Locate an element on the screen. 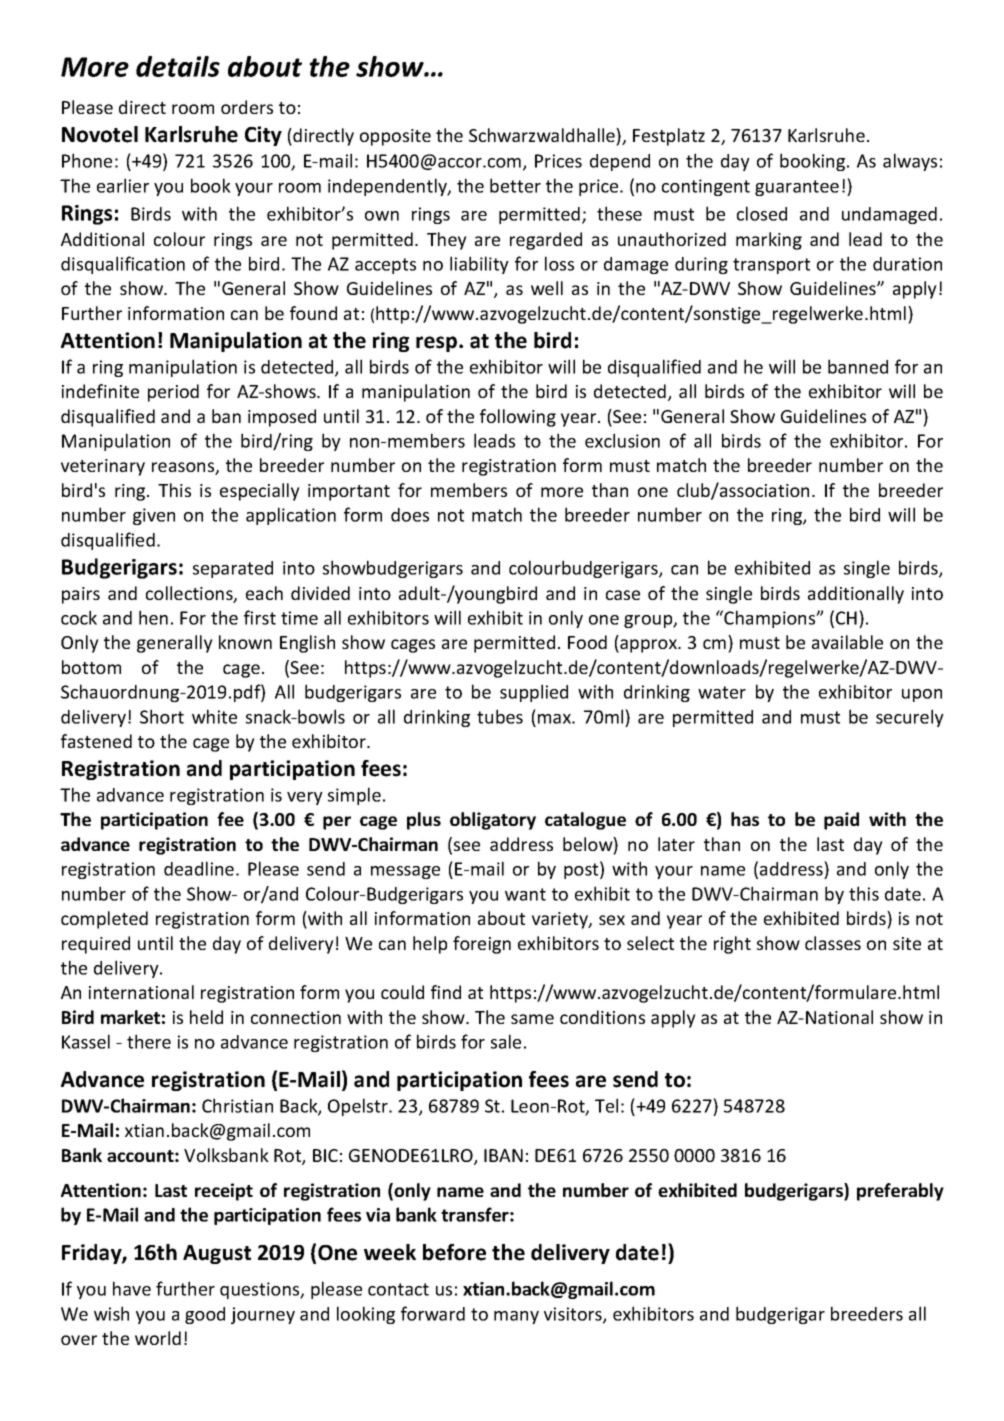 This screenshot has height=1421, width=1004. good is located at coordinates (205, 1315).
